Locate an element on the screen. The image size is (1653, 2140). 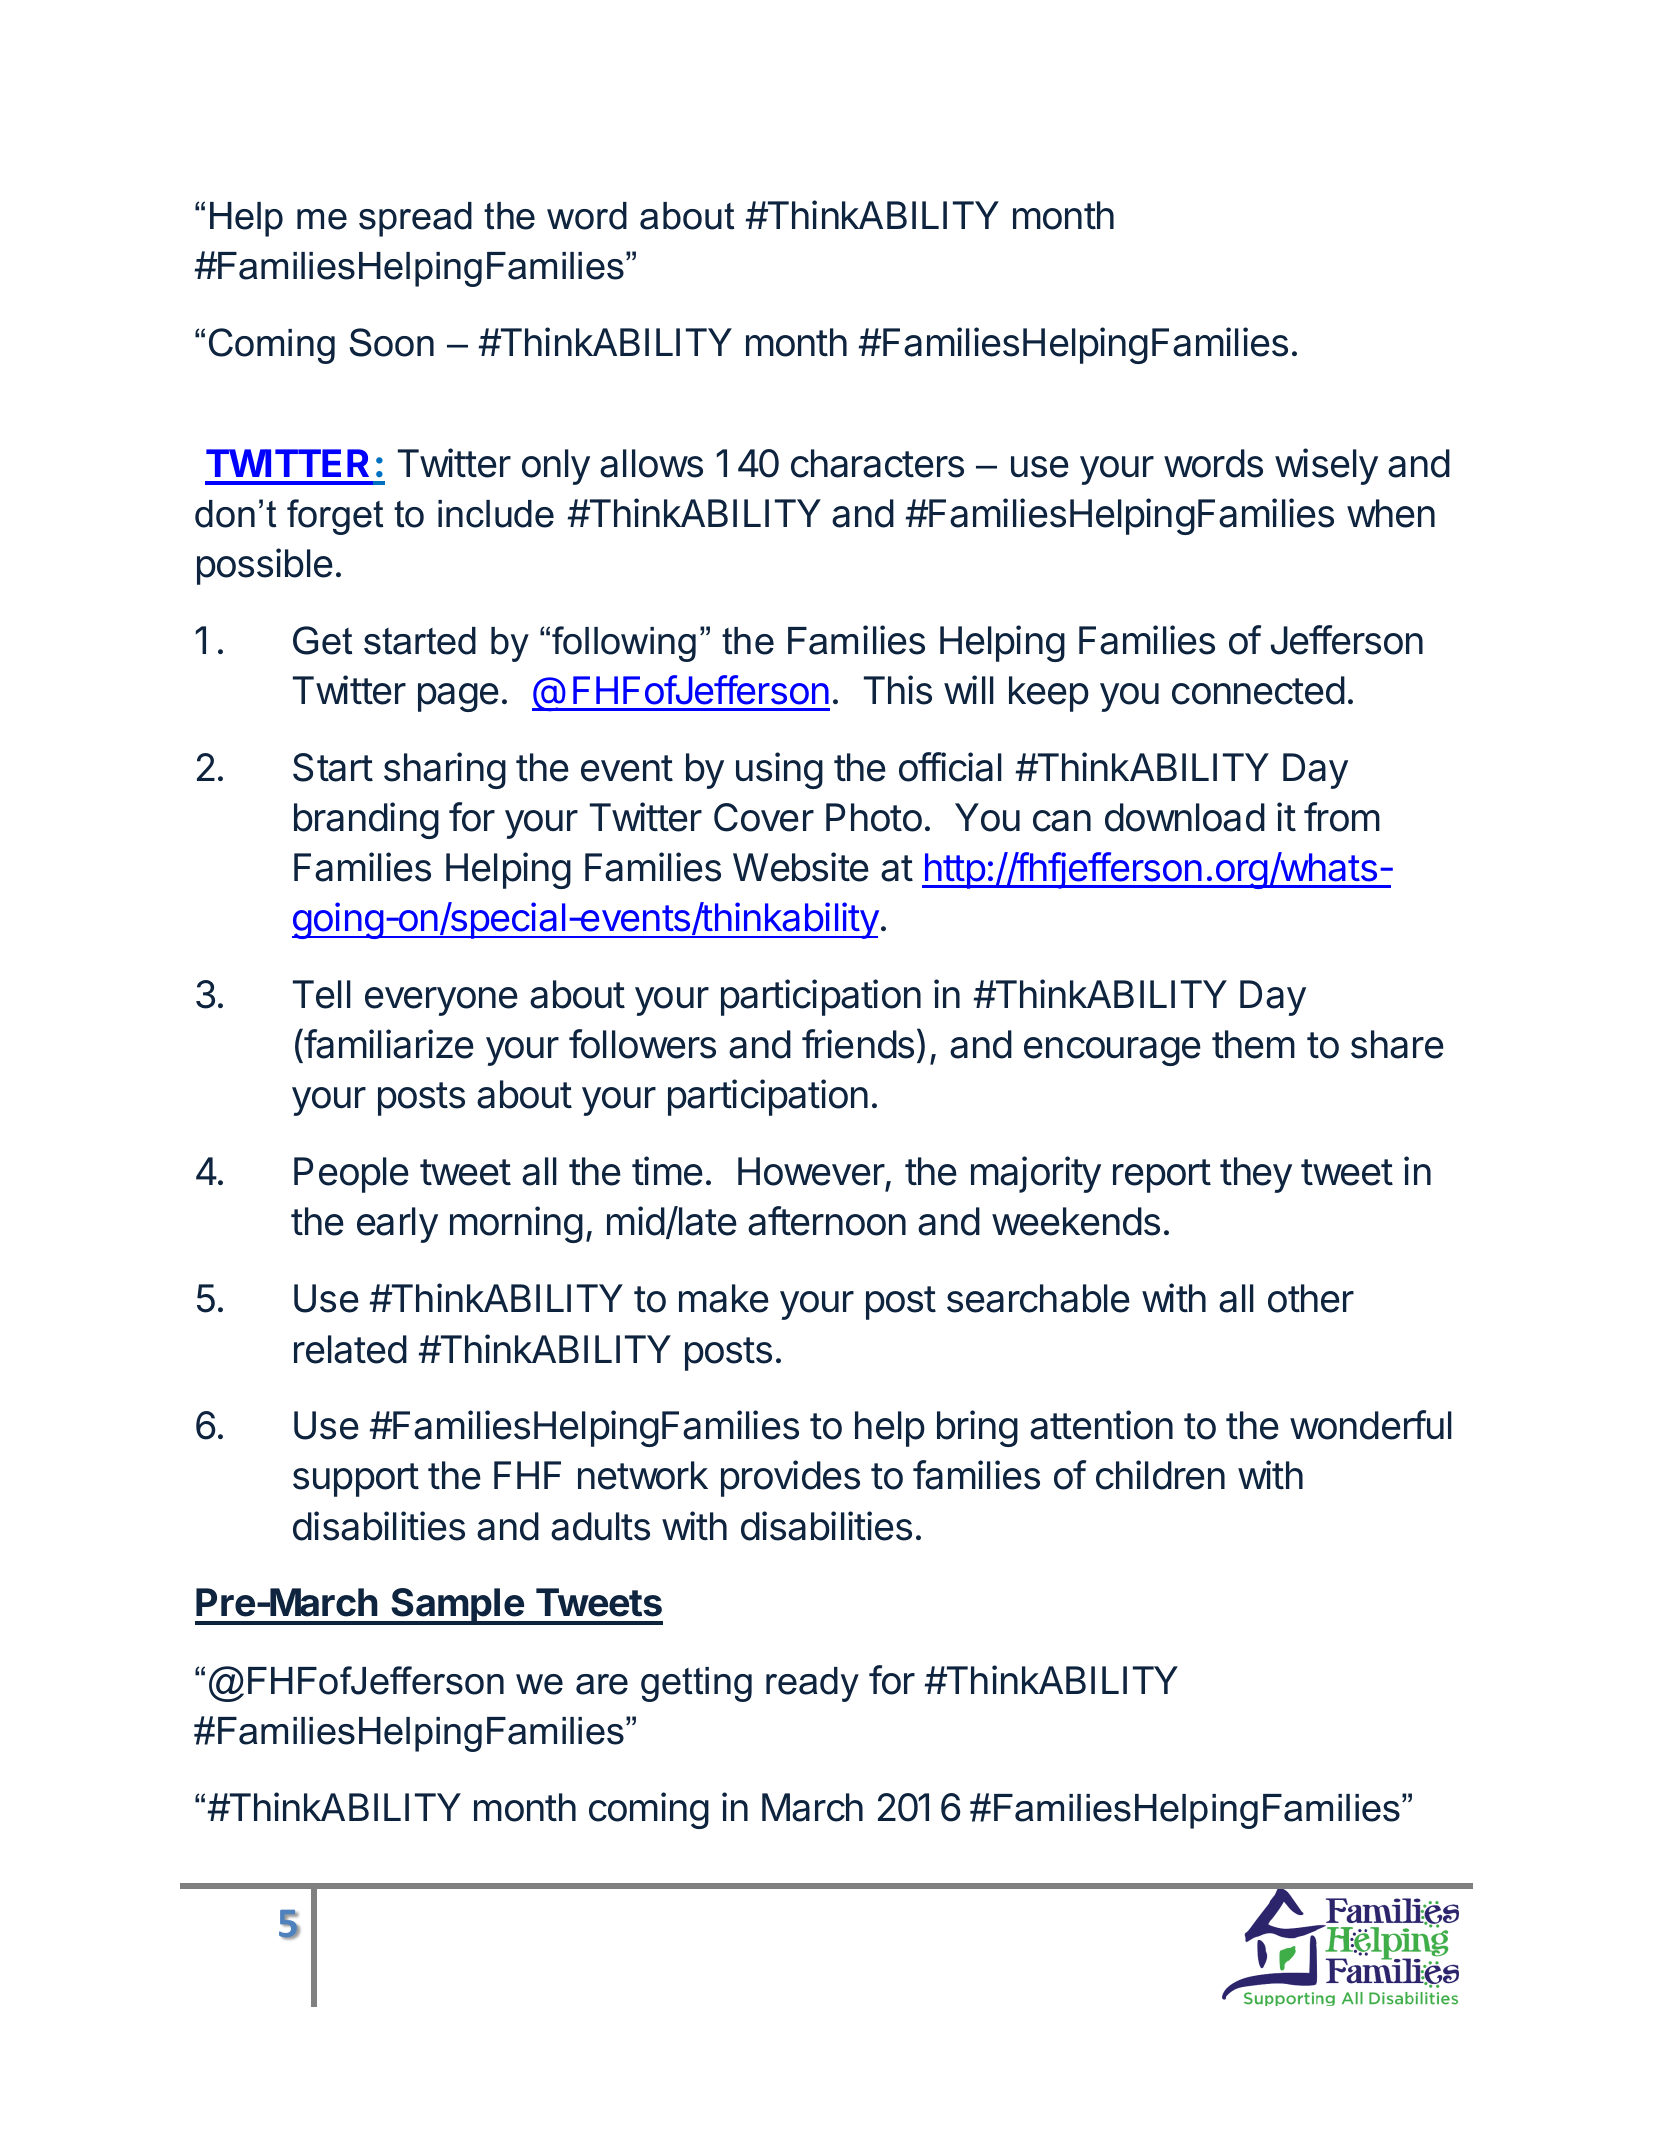
characters is located at coordinates (877, 463).
